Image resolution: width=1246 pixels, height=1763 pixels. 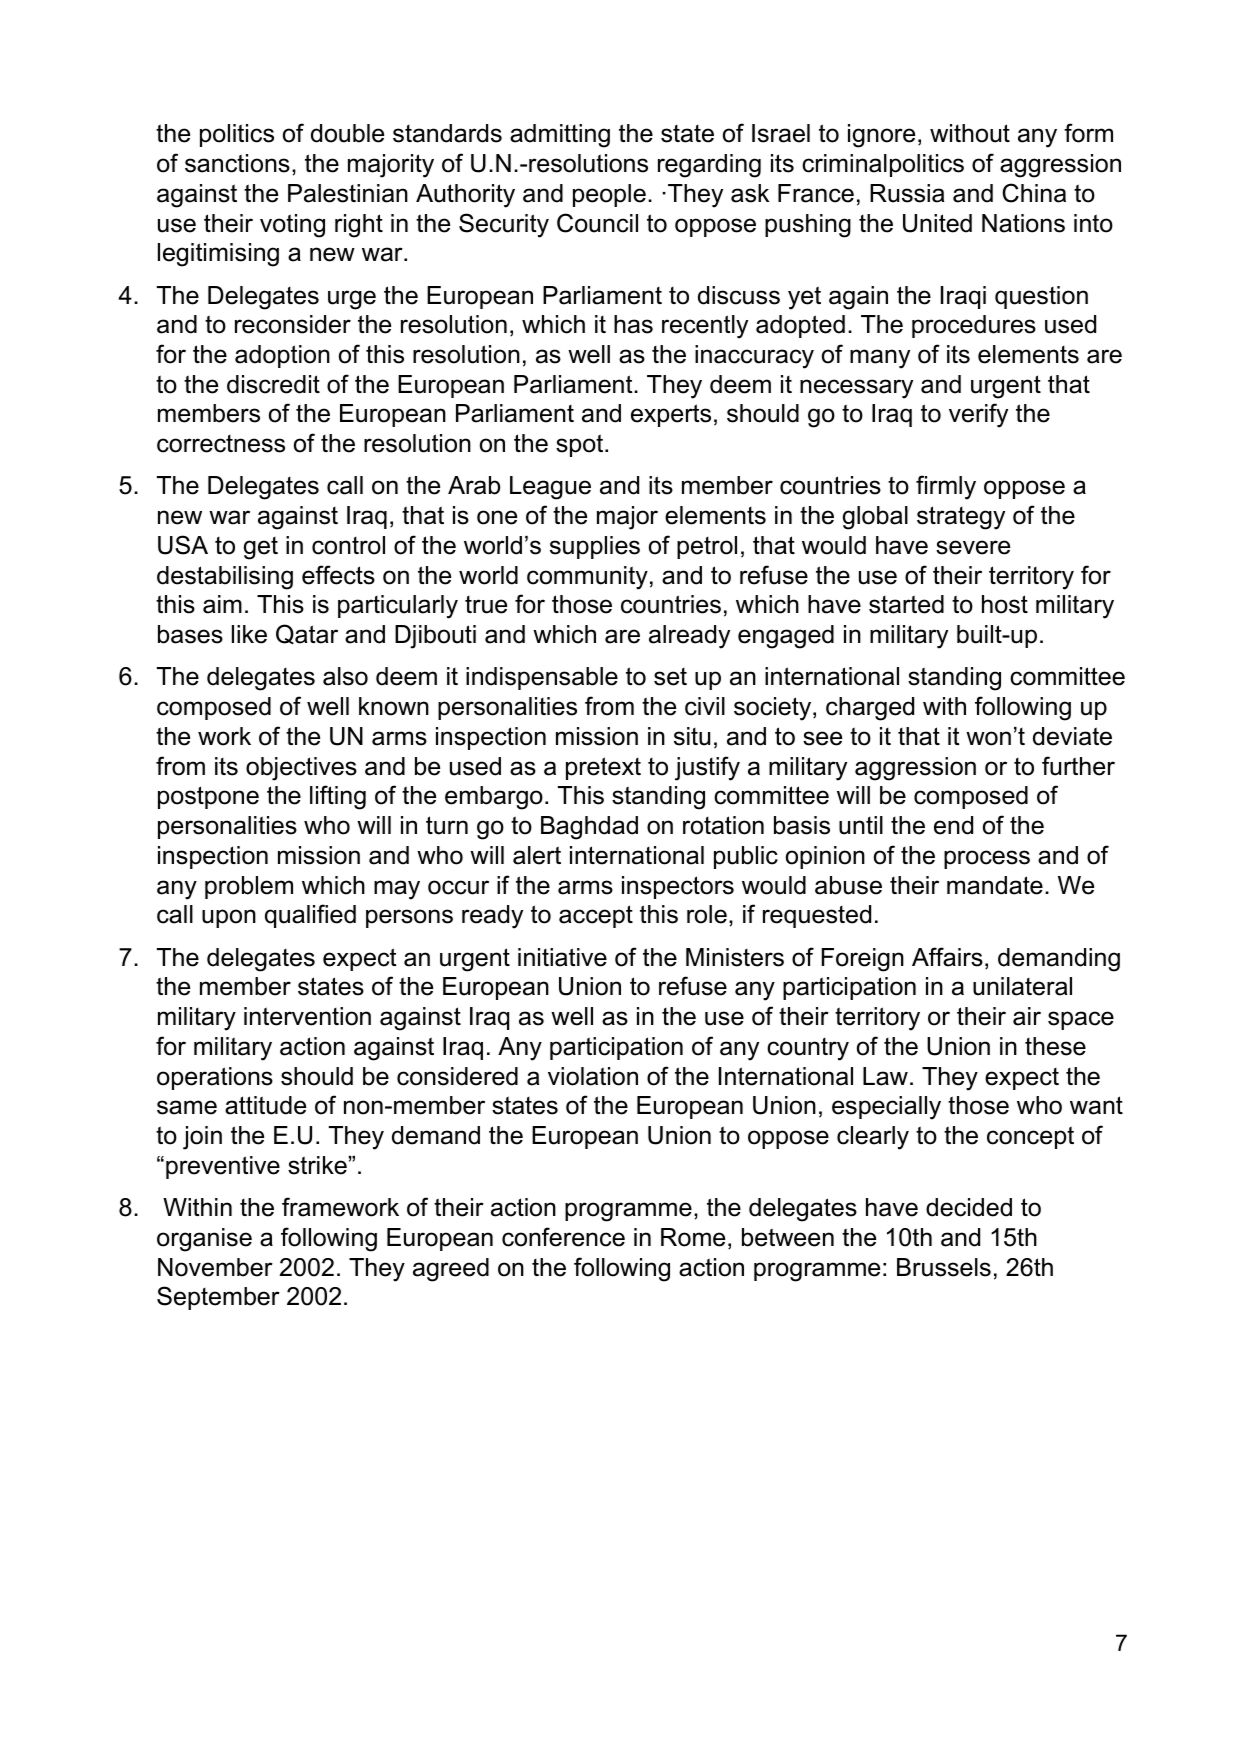 I want to click on situ, so click(x=692, y=736).
